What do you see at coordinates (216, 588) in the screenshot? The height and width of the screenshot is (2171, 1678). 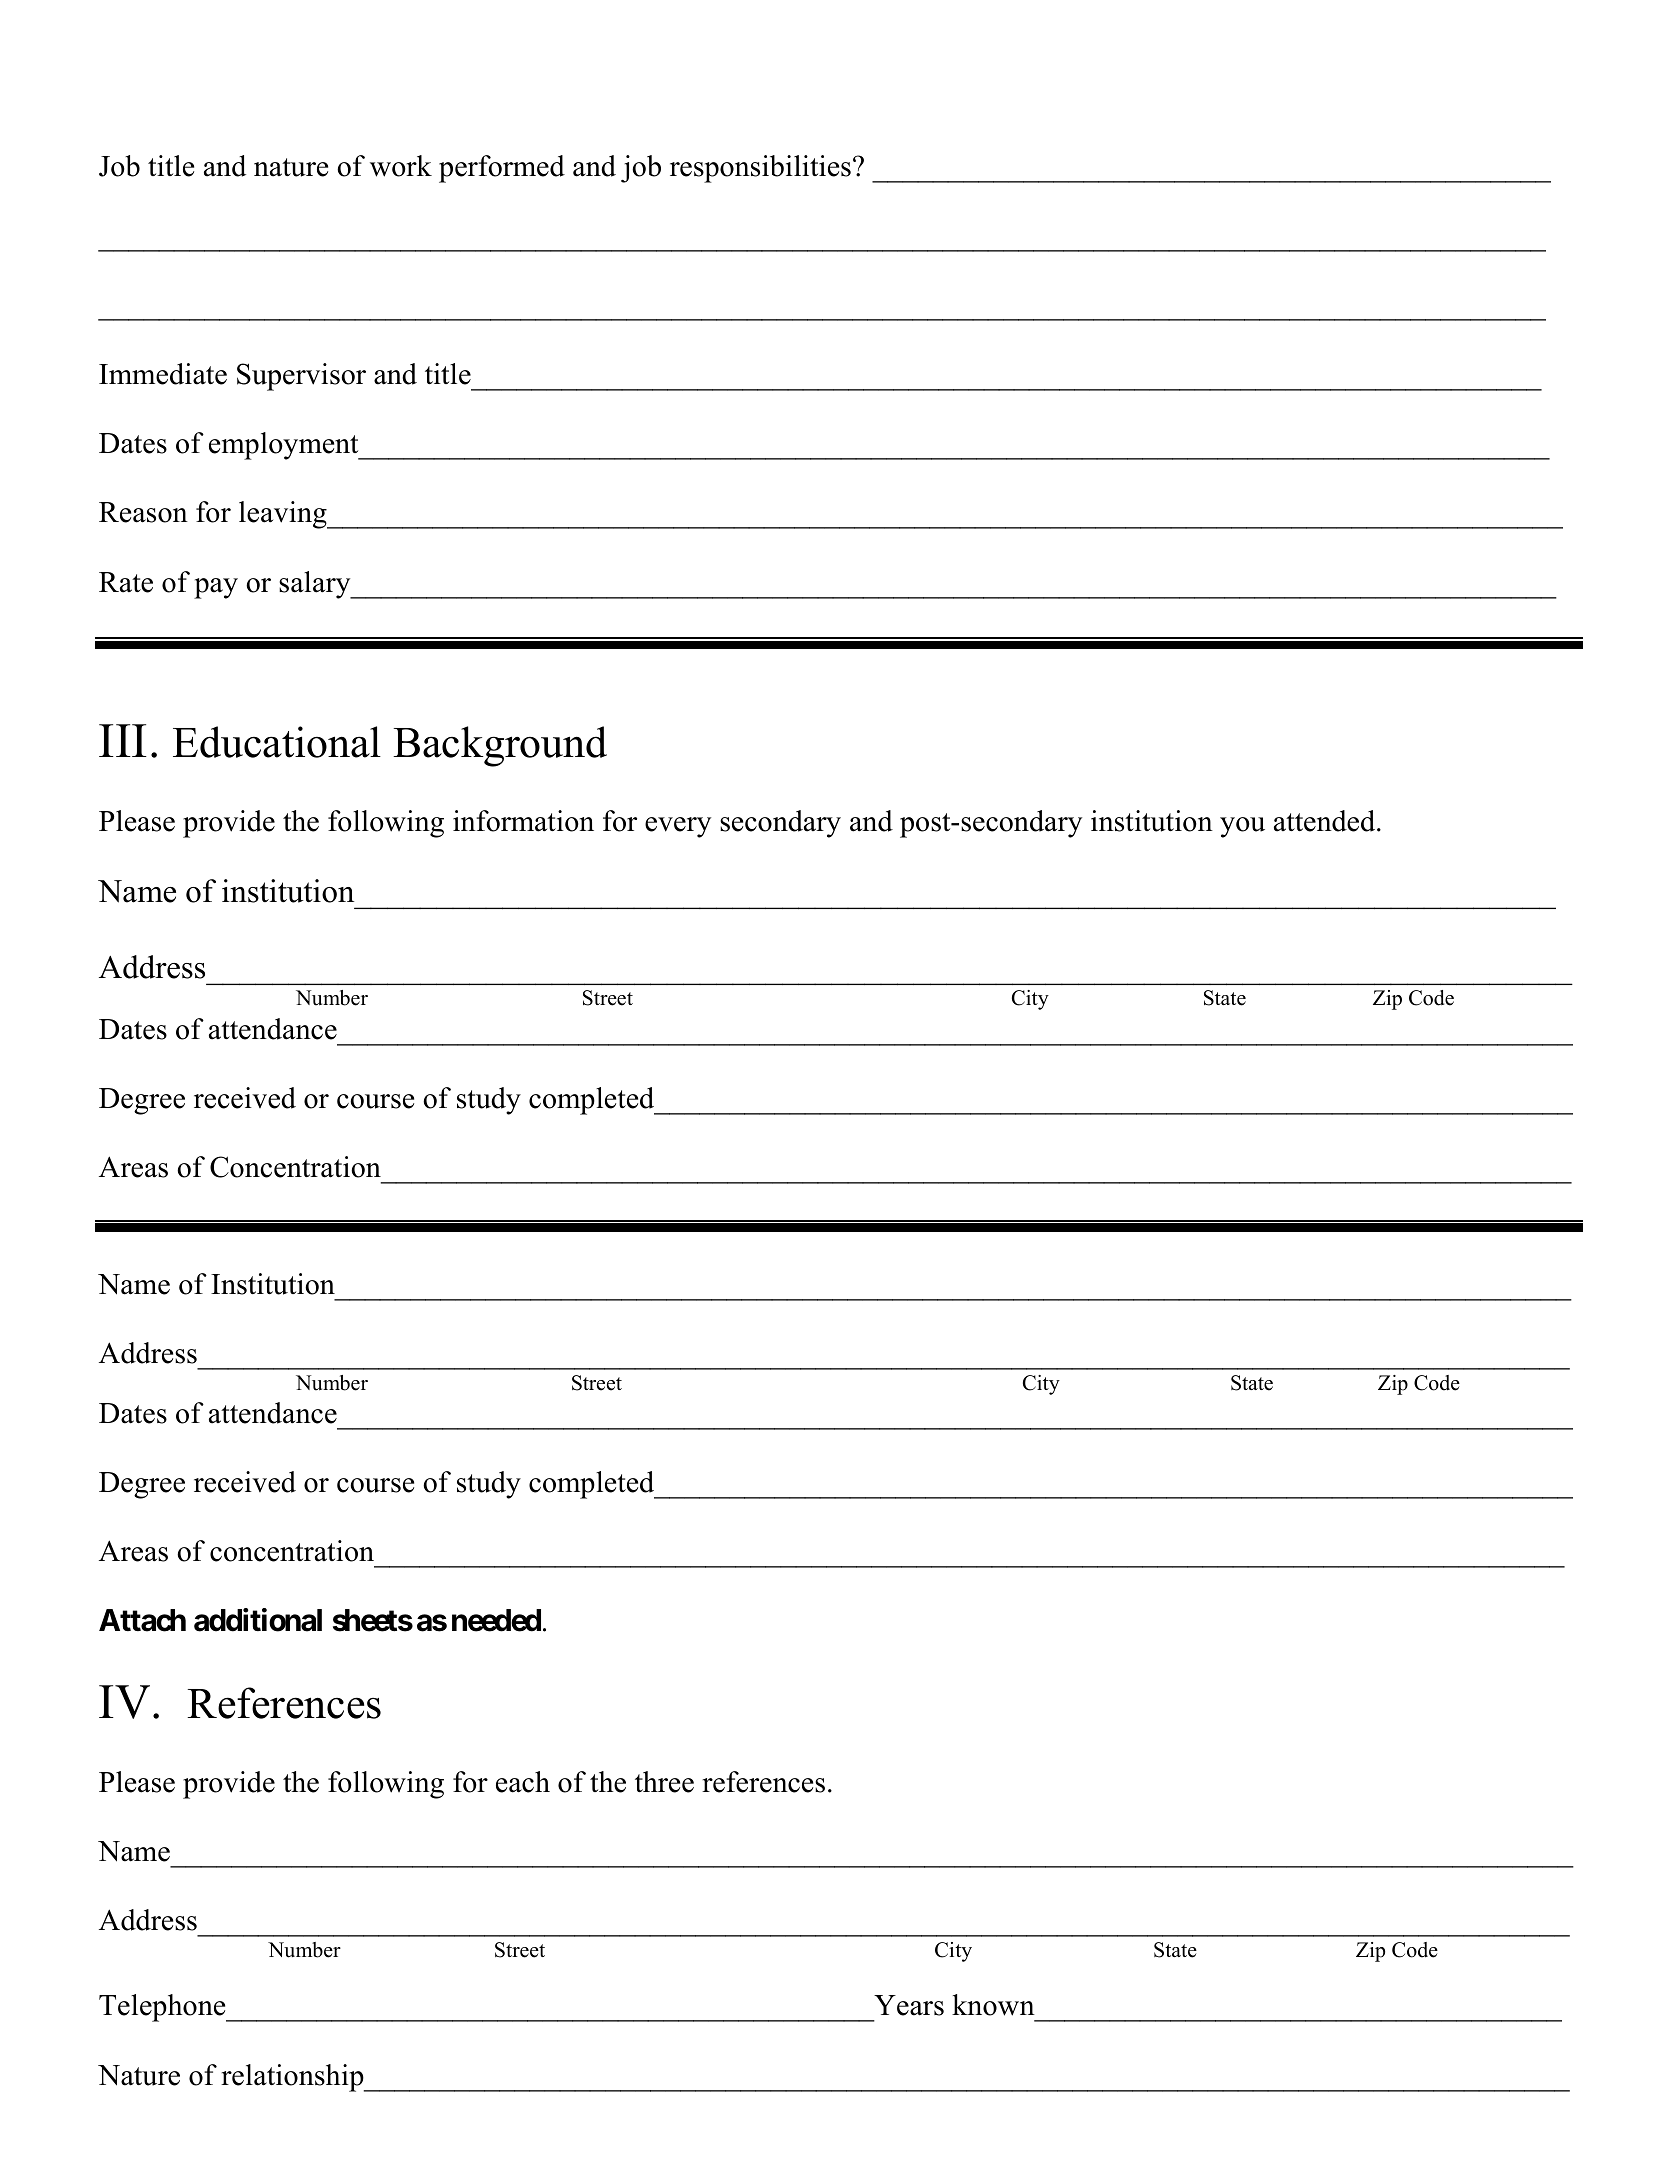 I see `pay` at bounding box center [216, 588].
